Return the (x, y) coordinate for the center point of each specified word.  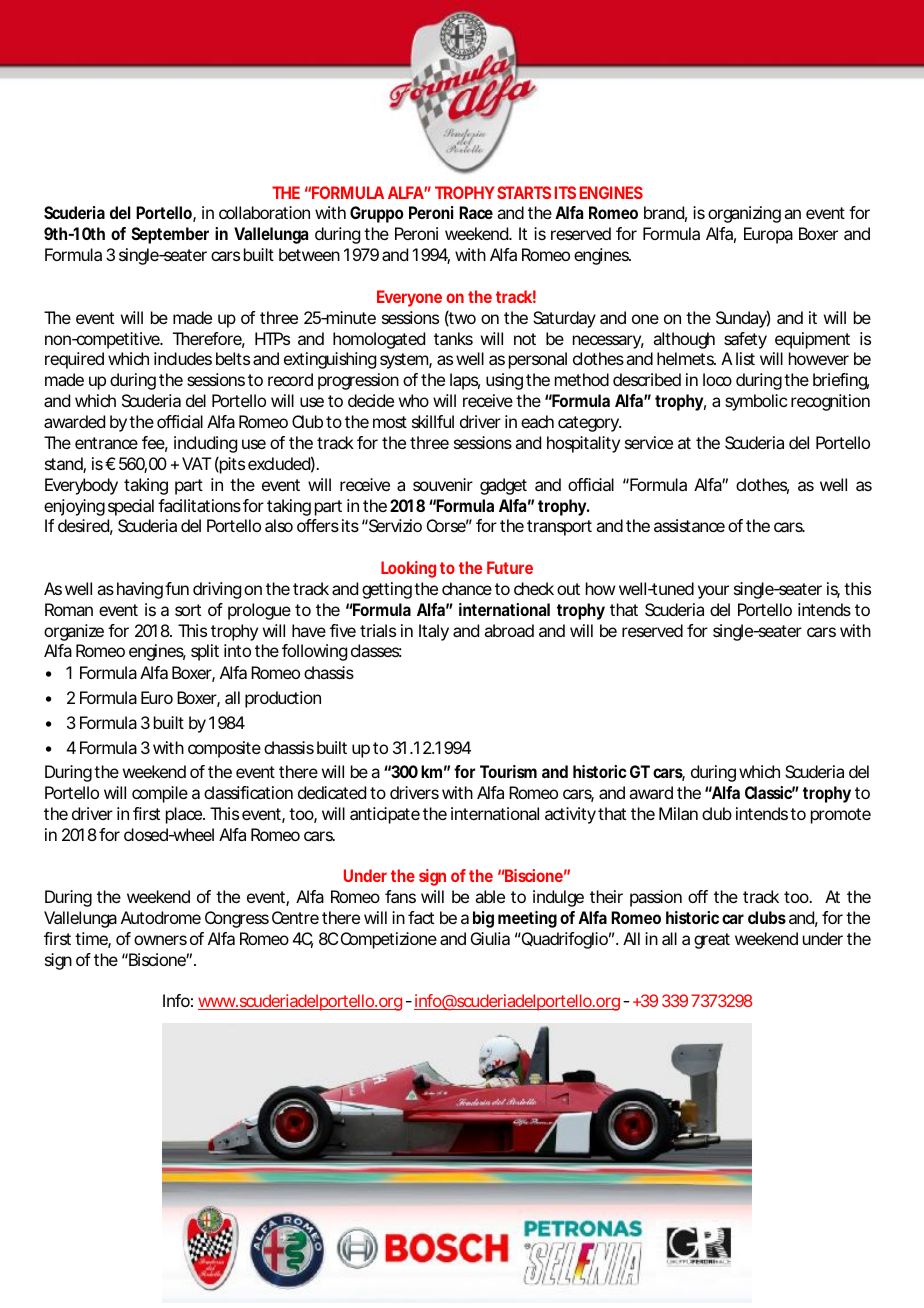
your (713, 592)
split (205, 652)
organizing (744, 214)
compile (160, 794)
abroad (509, 630)
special (131, 507)
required (74, 360)
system (406, 361)
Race (476, 212)
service (649, 442)
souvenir (443, 484)
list (745, 358)
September (170, 235)
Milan (678, 813)
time (93, 940)
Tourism (508, 771)
